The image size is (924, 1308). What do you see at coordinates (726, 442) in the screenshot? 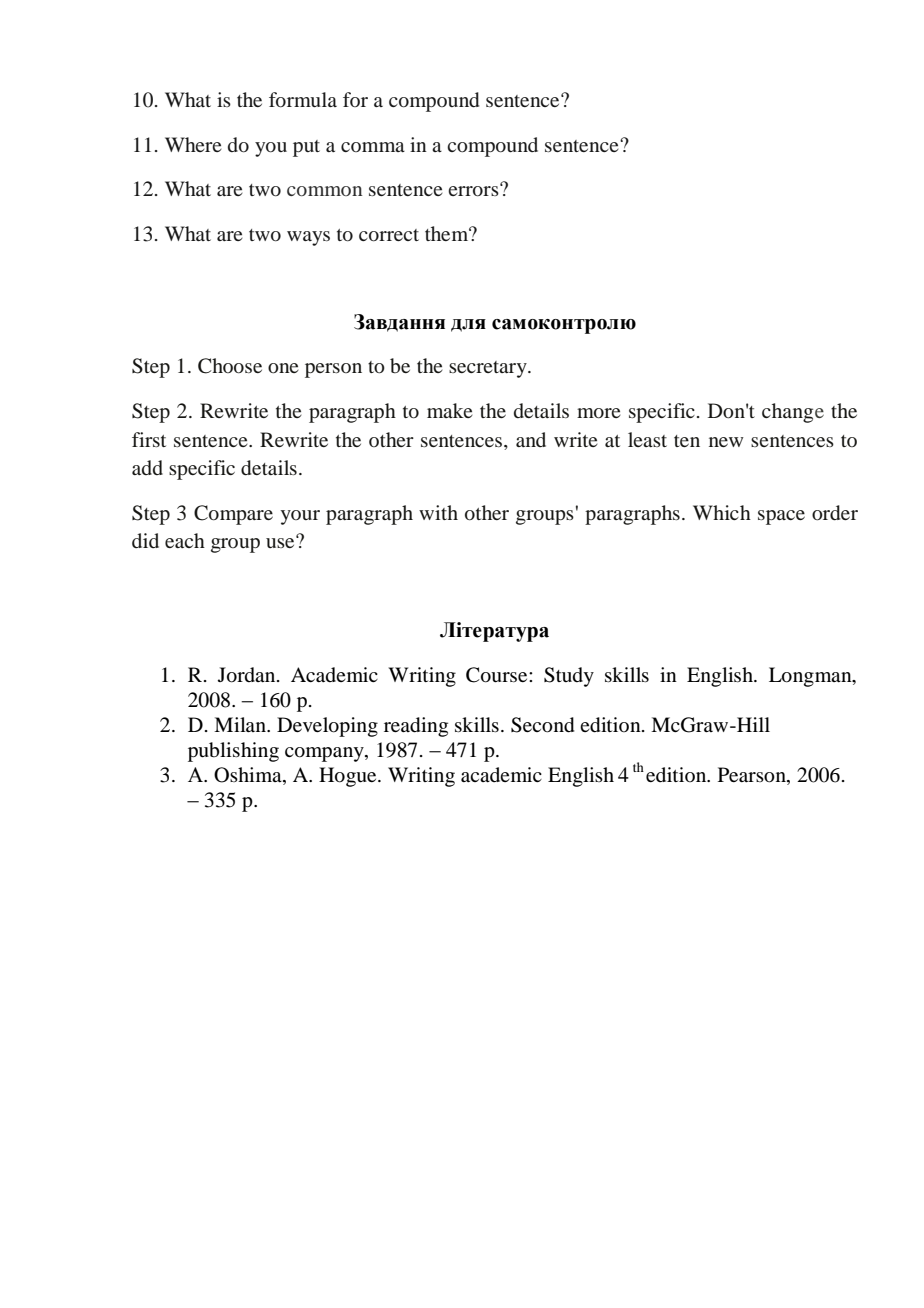
I see `new` at bounding box center [726, 442].
